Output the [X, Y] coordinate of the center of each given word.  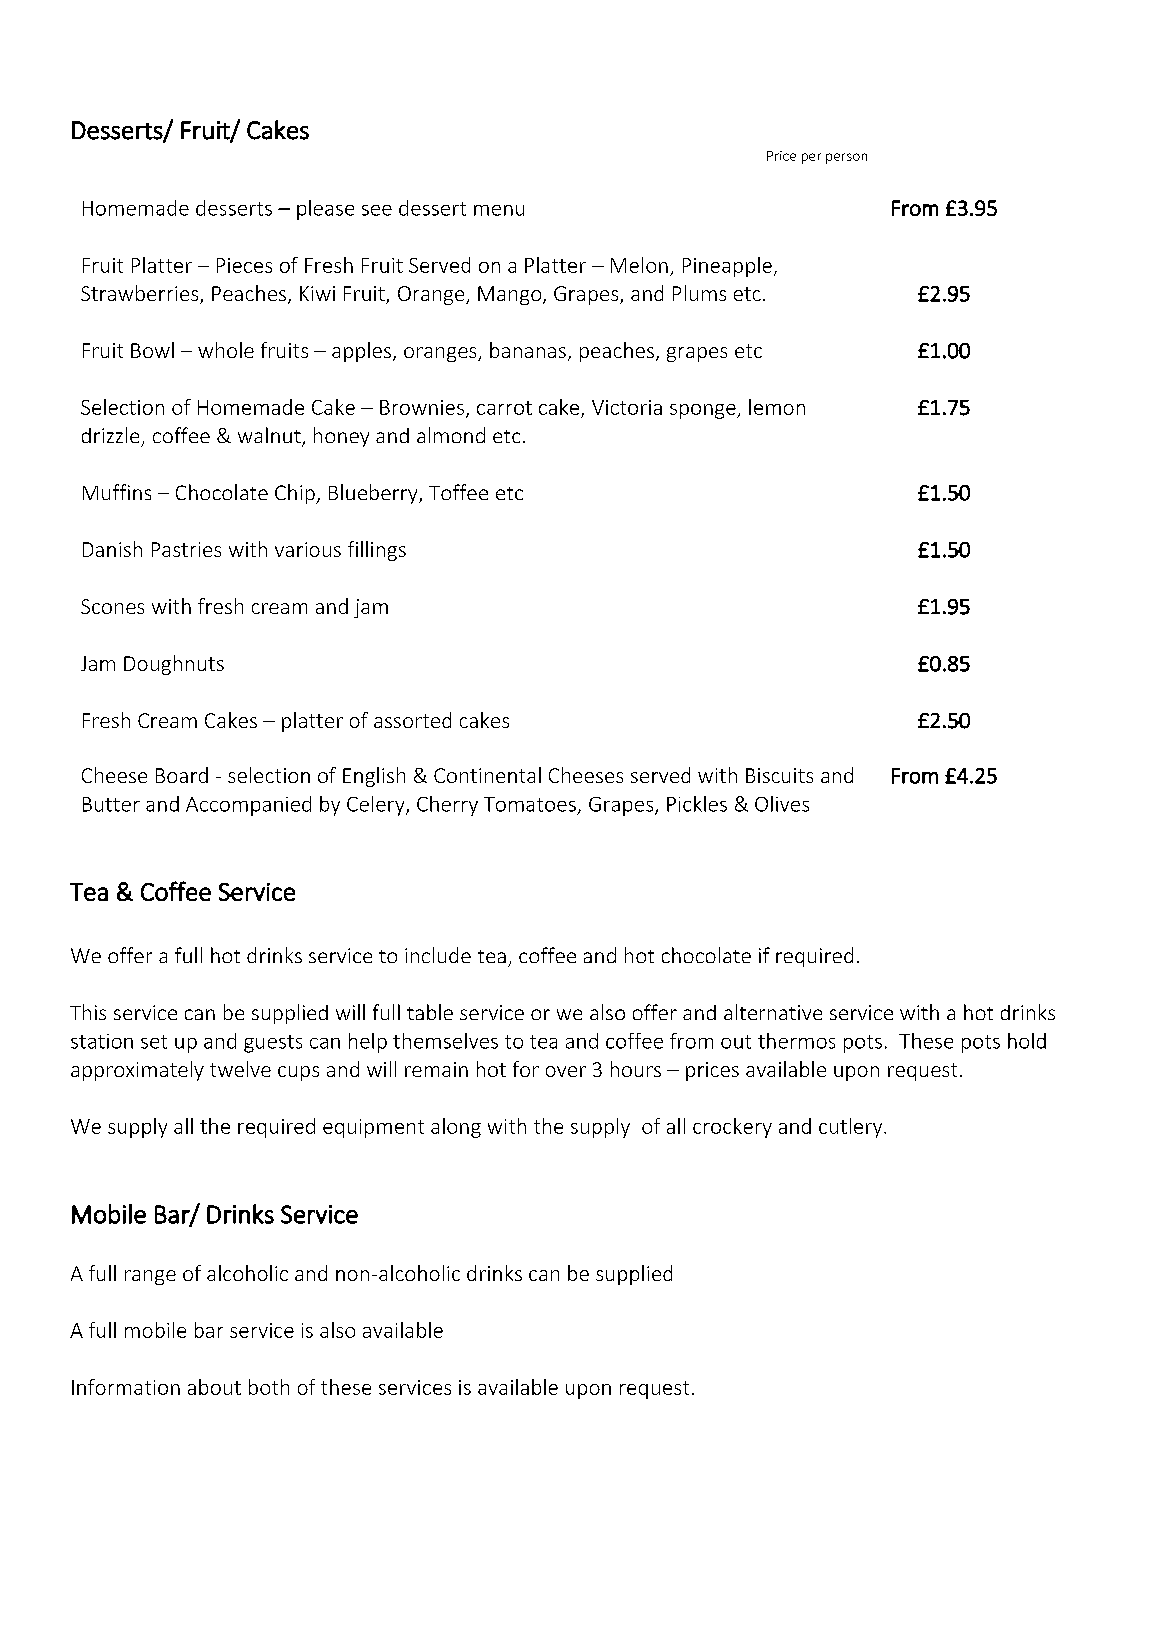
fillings [377, 551]
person [846, 158]
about [214, 1387]
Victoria [627, 407]
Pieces [244, 265]
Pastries [186, 549]
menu [499, 210]
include [438, 955]
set [154, 1042]
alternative [773, 1012]
